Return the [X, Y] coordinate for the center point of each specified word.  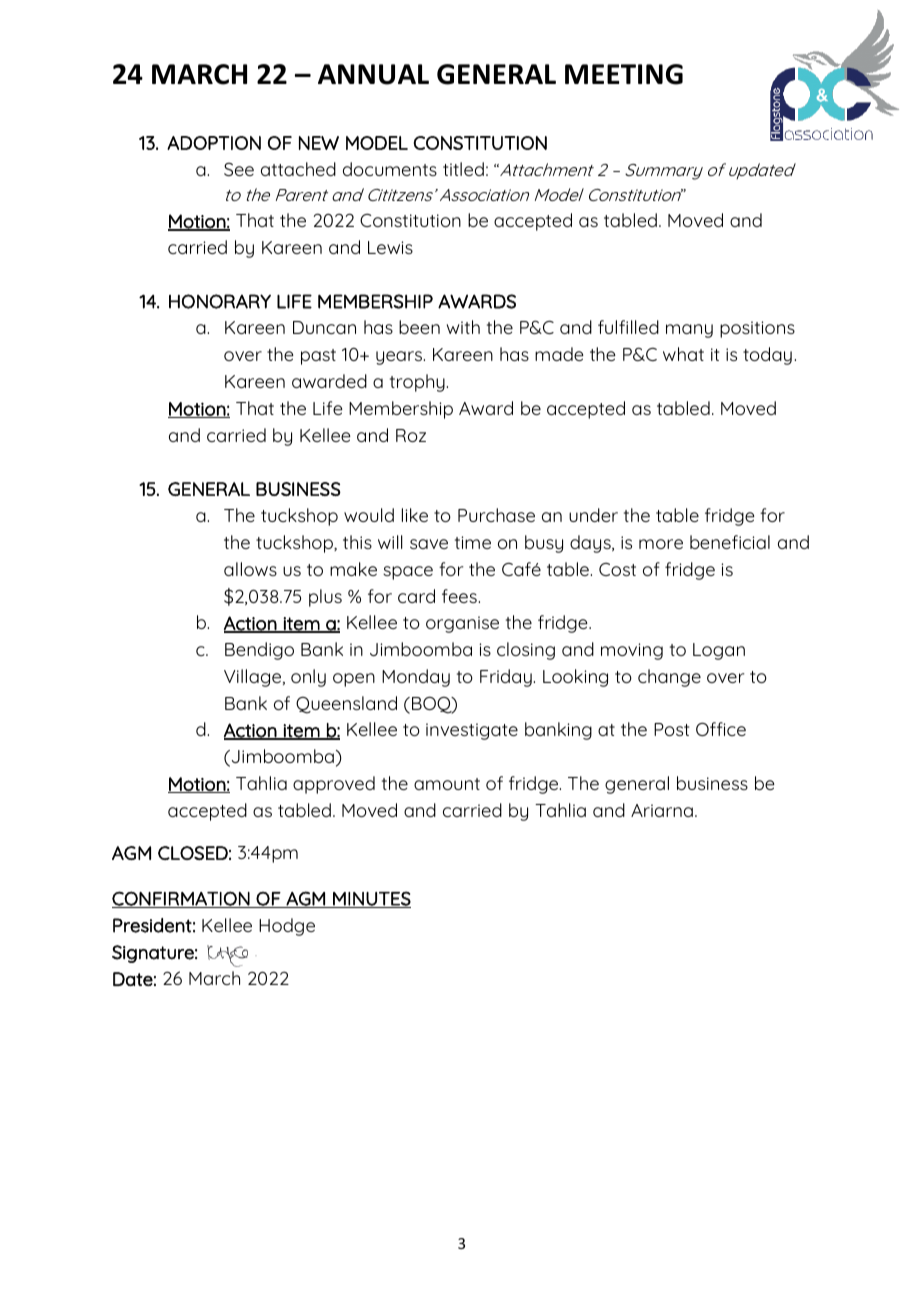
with [463, 327]
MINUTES [371, 899]
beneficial [730, 542]
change [669, 678]
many [689, 331]
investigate [472, 731]
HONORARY [220, 301]
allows [250, 569]
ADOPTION [214, 143]
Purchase [496, 515]
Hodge [287, 927]
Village [254, 678]
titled [463, 169]
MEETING [624, 74]
